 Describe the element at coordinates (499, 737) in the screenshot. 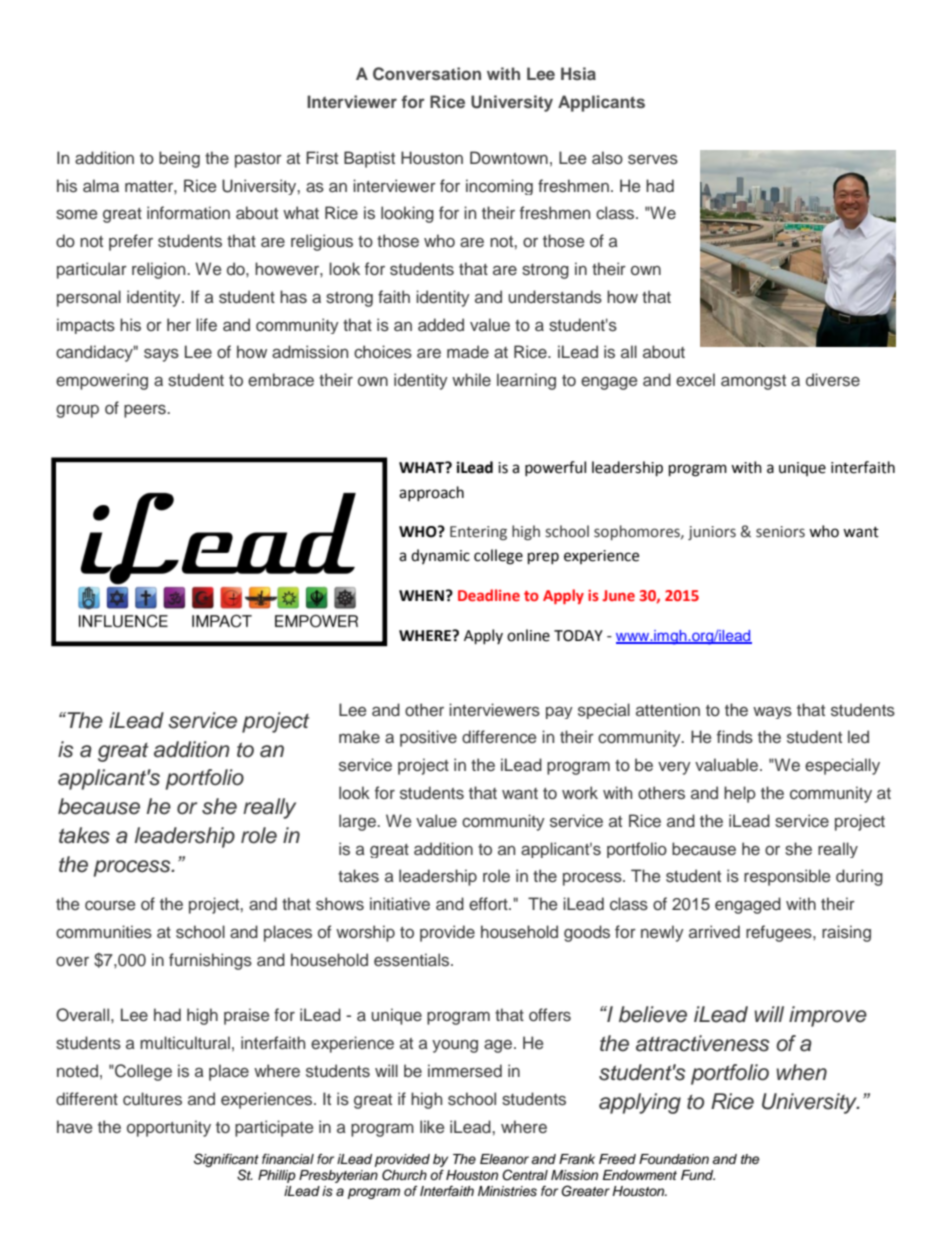

I see `difference` at that location.
